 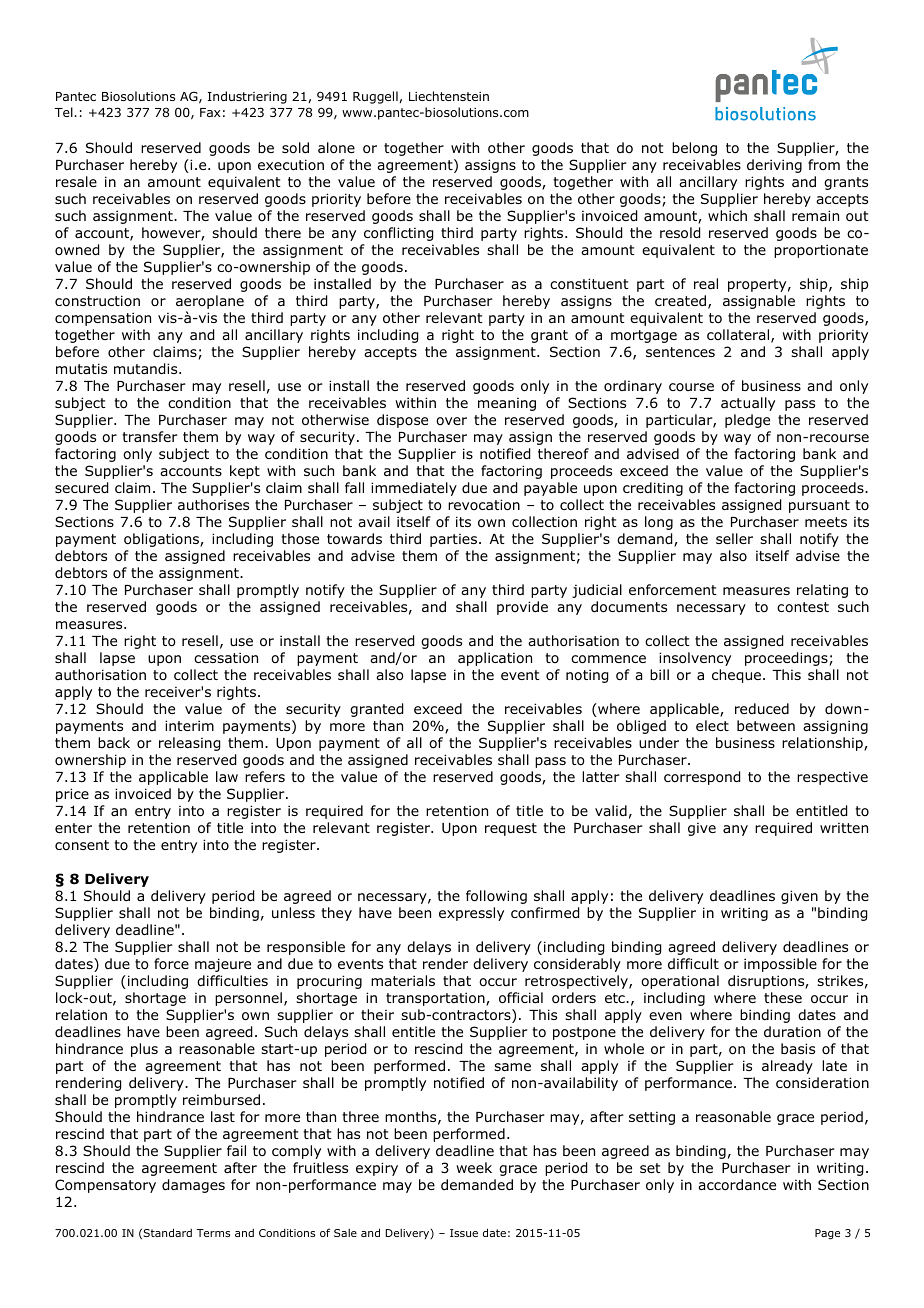 What do you see at coordinates (736, 676) in the screenshot?
I see `cheque` at bounding box center [736, 676].
